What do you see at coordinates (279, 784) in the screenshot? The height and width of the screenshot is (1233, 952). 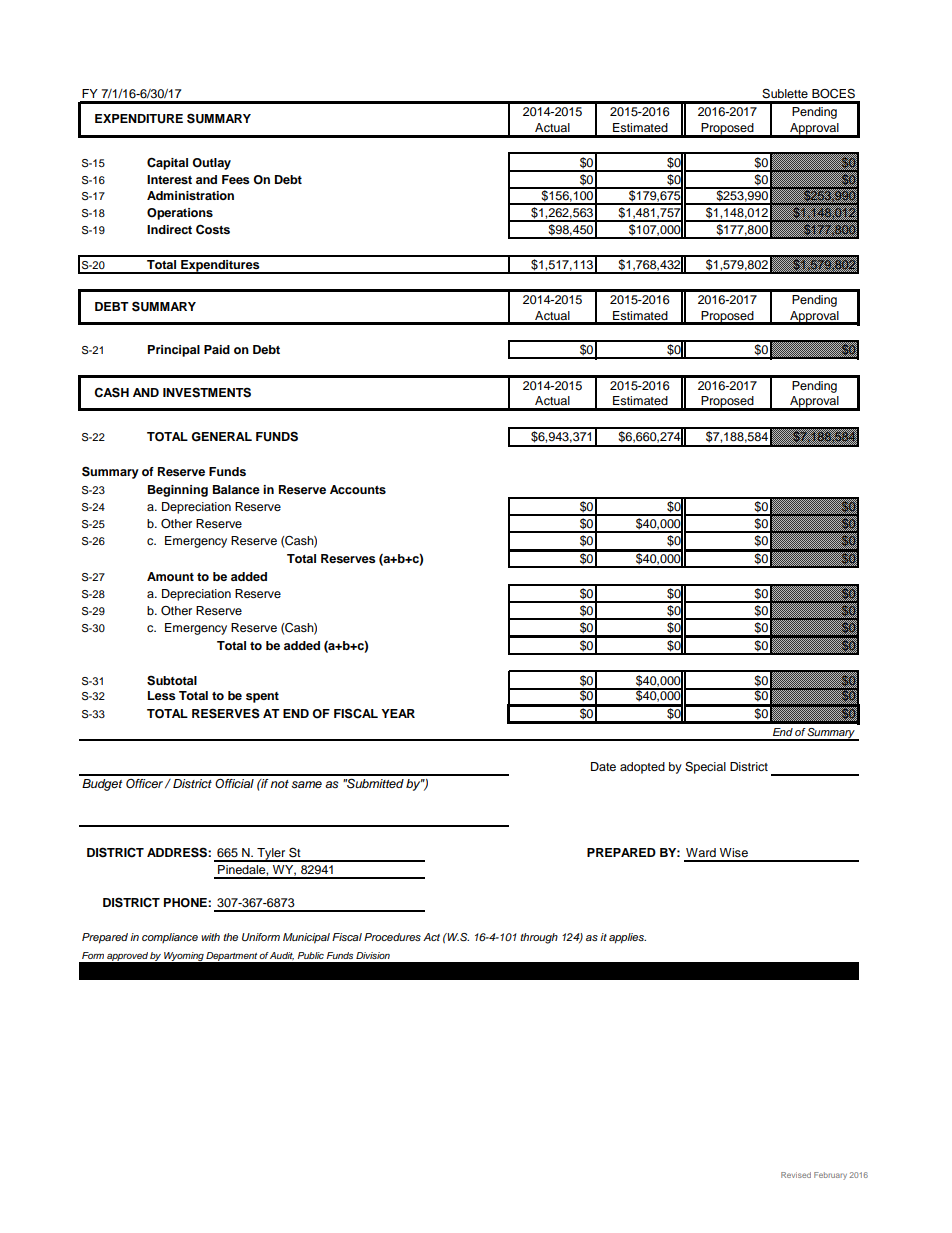 I see `not` at bounding box center [279, 784].
